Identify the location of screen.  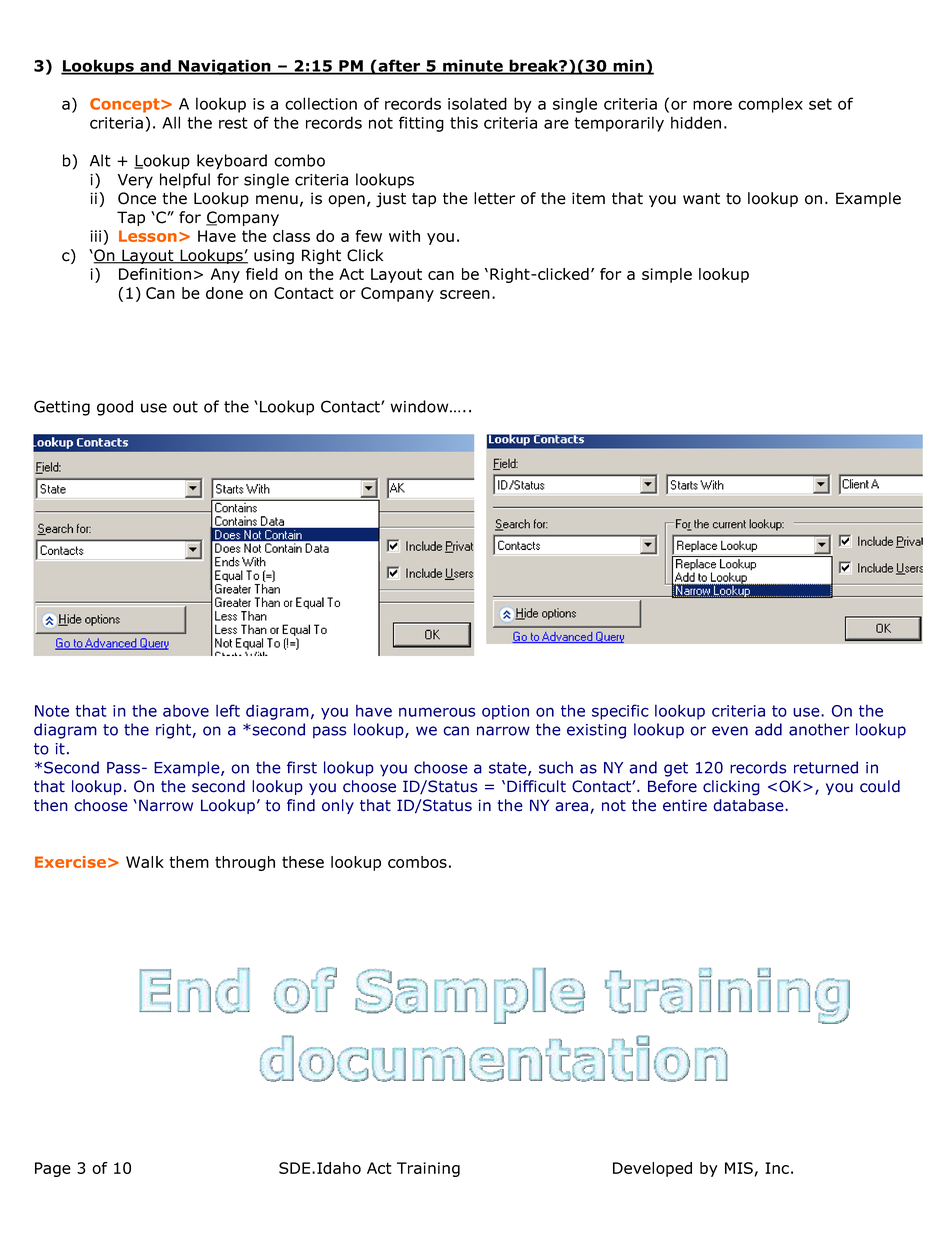
(465, 294).
